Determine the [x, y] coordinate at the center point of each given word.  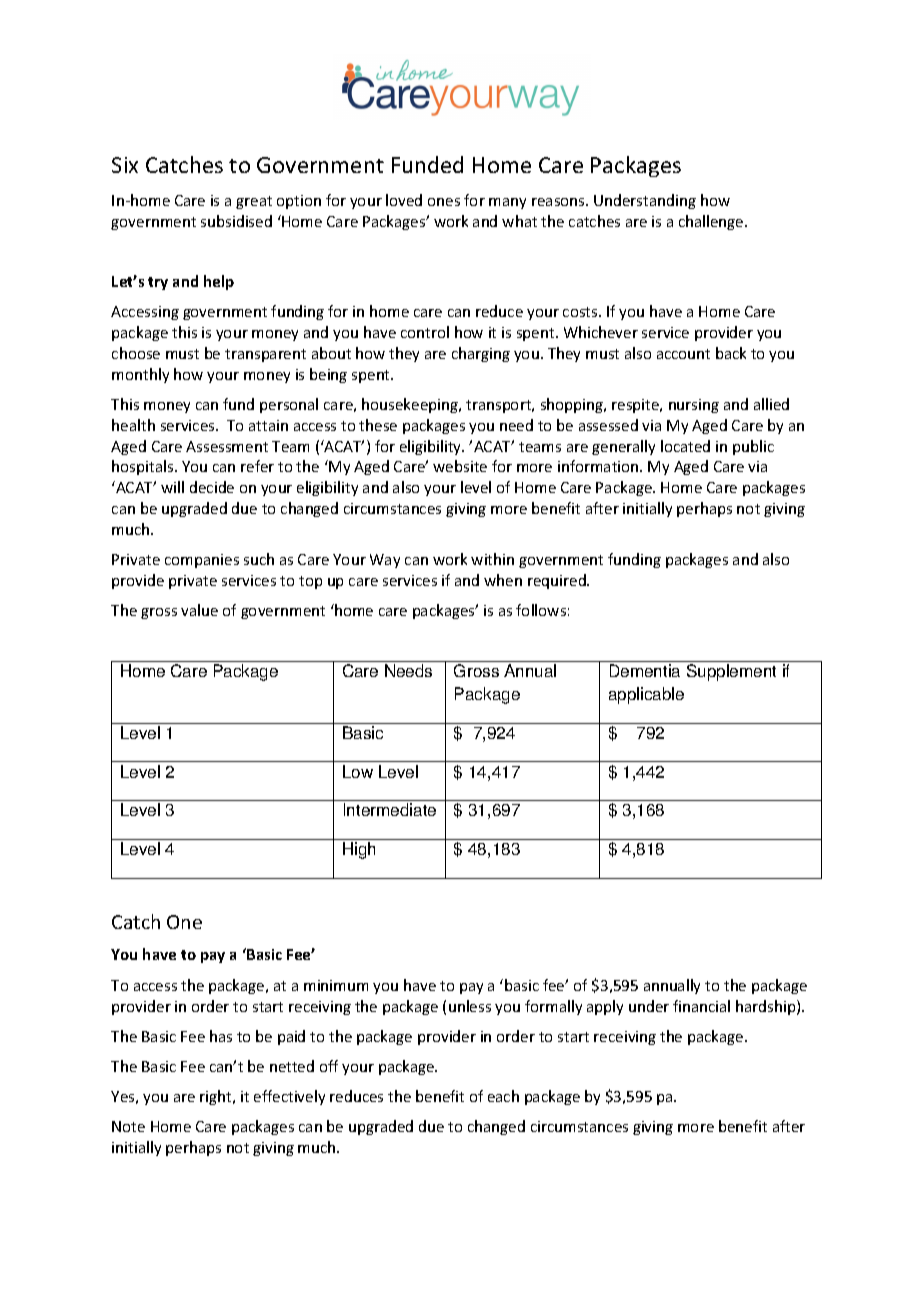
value [199, 610]
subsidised [236, 221]
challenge [712, 222]
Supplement [731, 672]
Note [128, 1126]
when [503, 580]
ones [444, 202]
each [503, 1096]
